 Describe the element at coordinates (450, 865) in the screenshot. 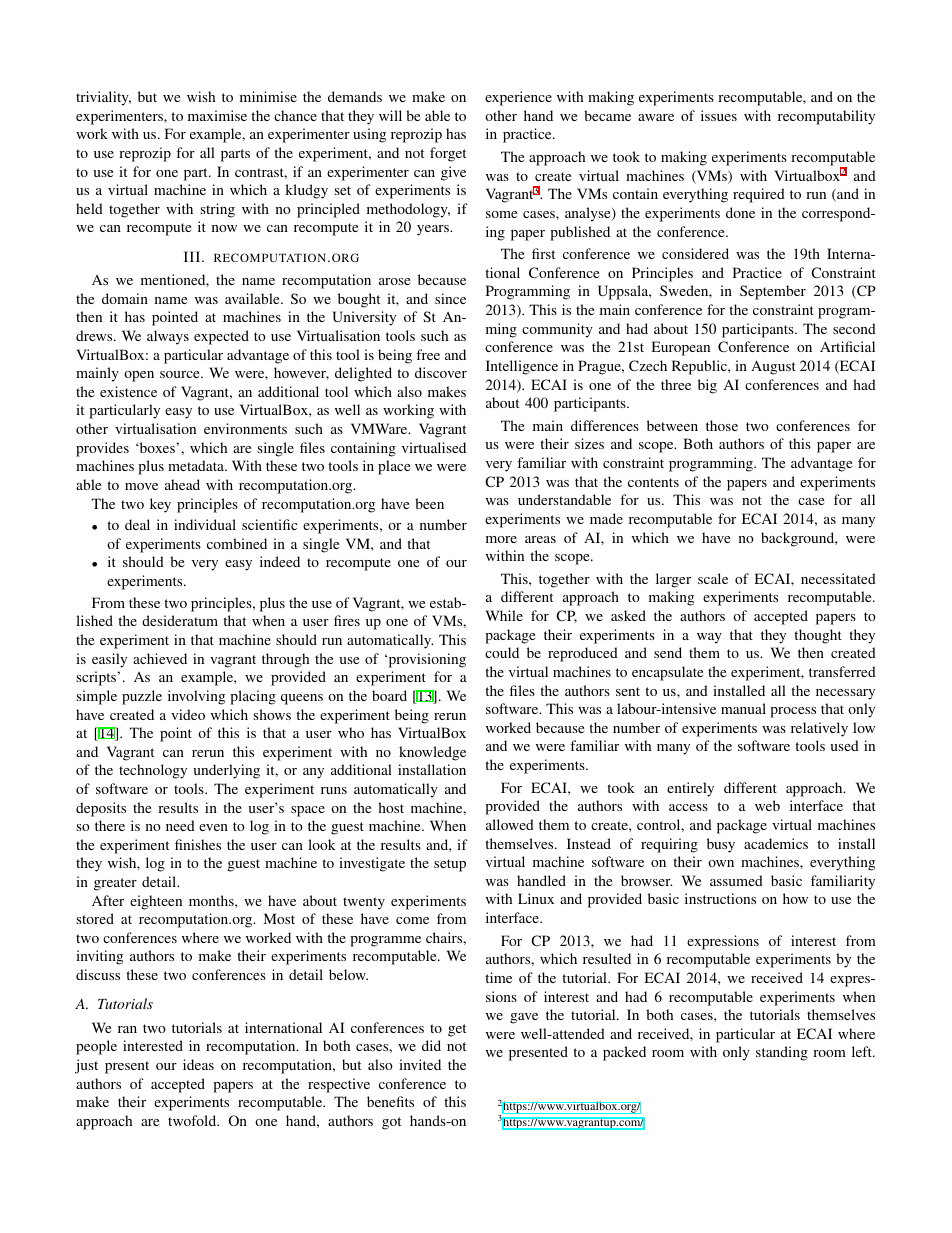

I see `setup` at that location.
